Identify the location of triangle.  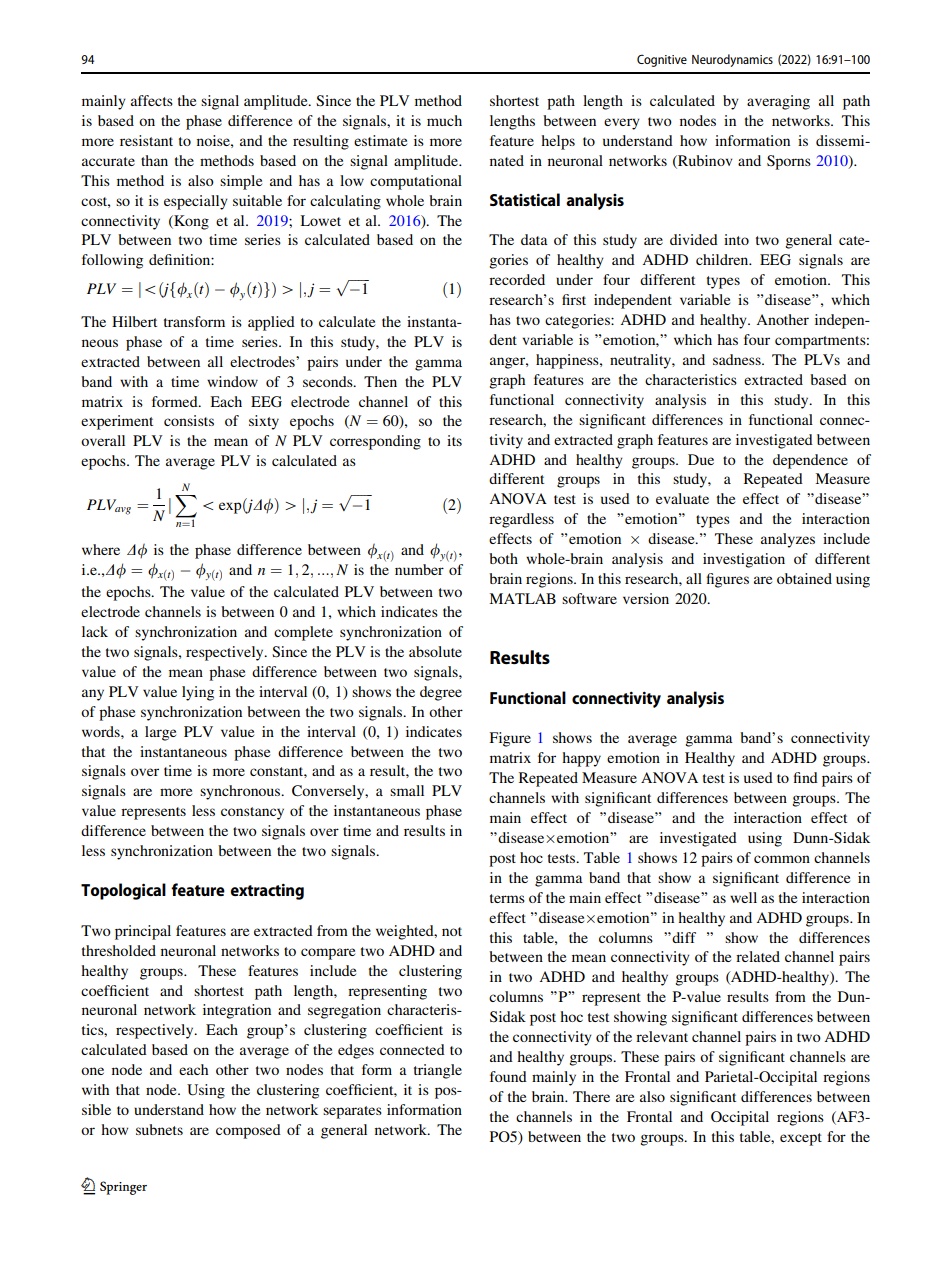
(438, 1071).
